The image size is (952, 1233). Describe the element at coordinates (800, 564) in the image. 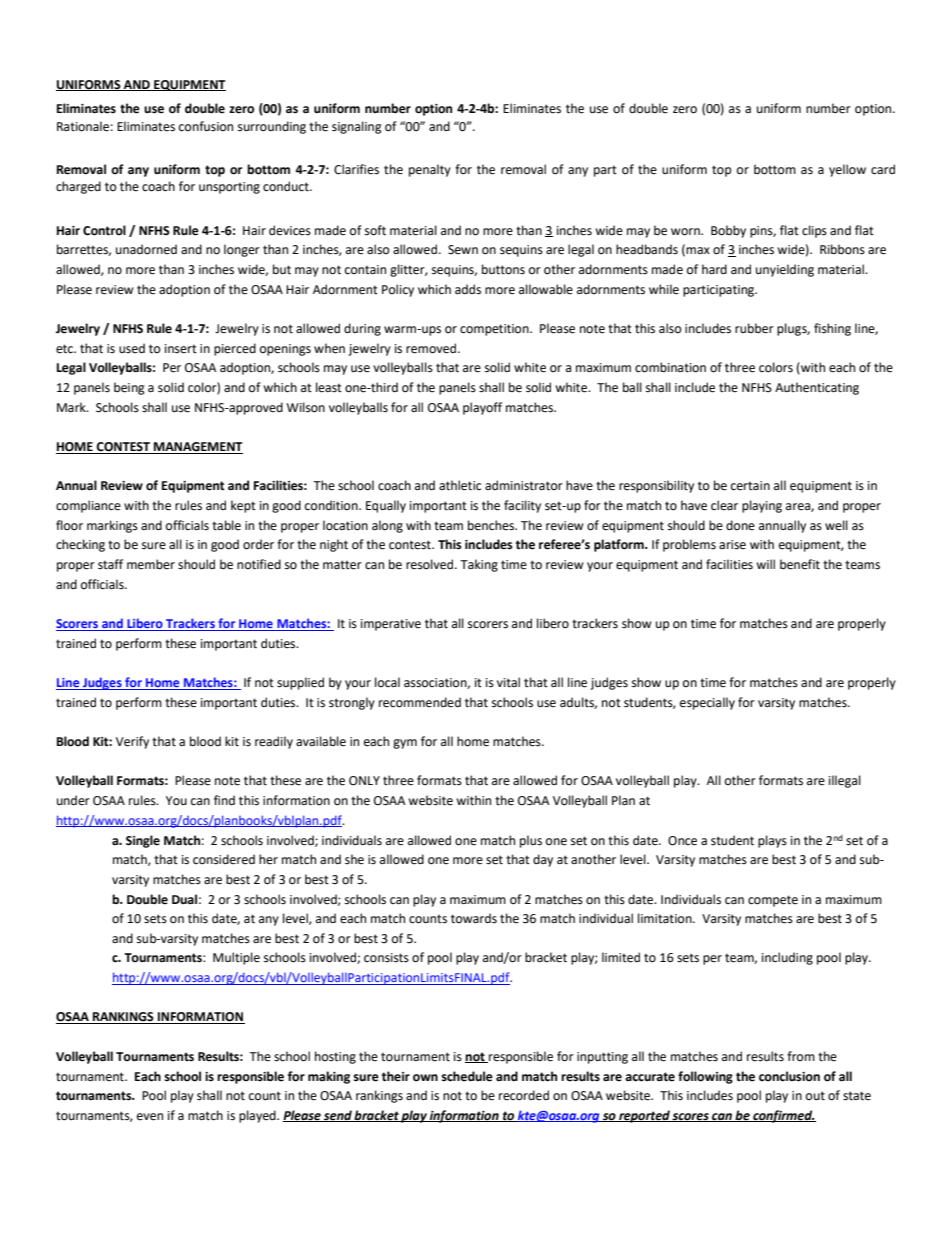

I see `benefit` at that location.
